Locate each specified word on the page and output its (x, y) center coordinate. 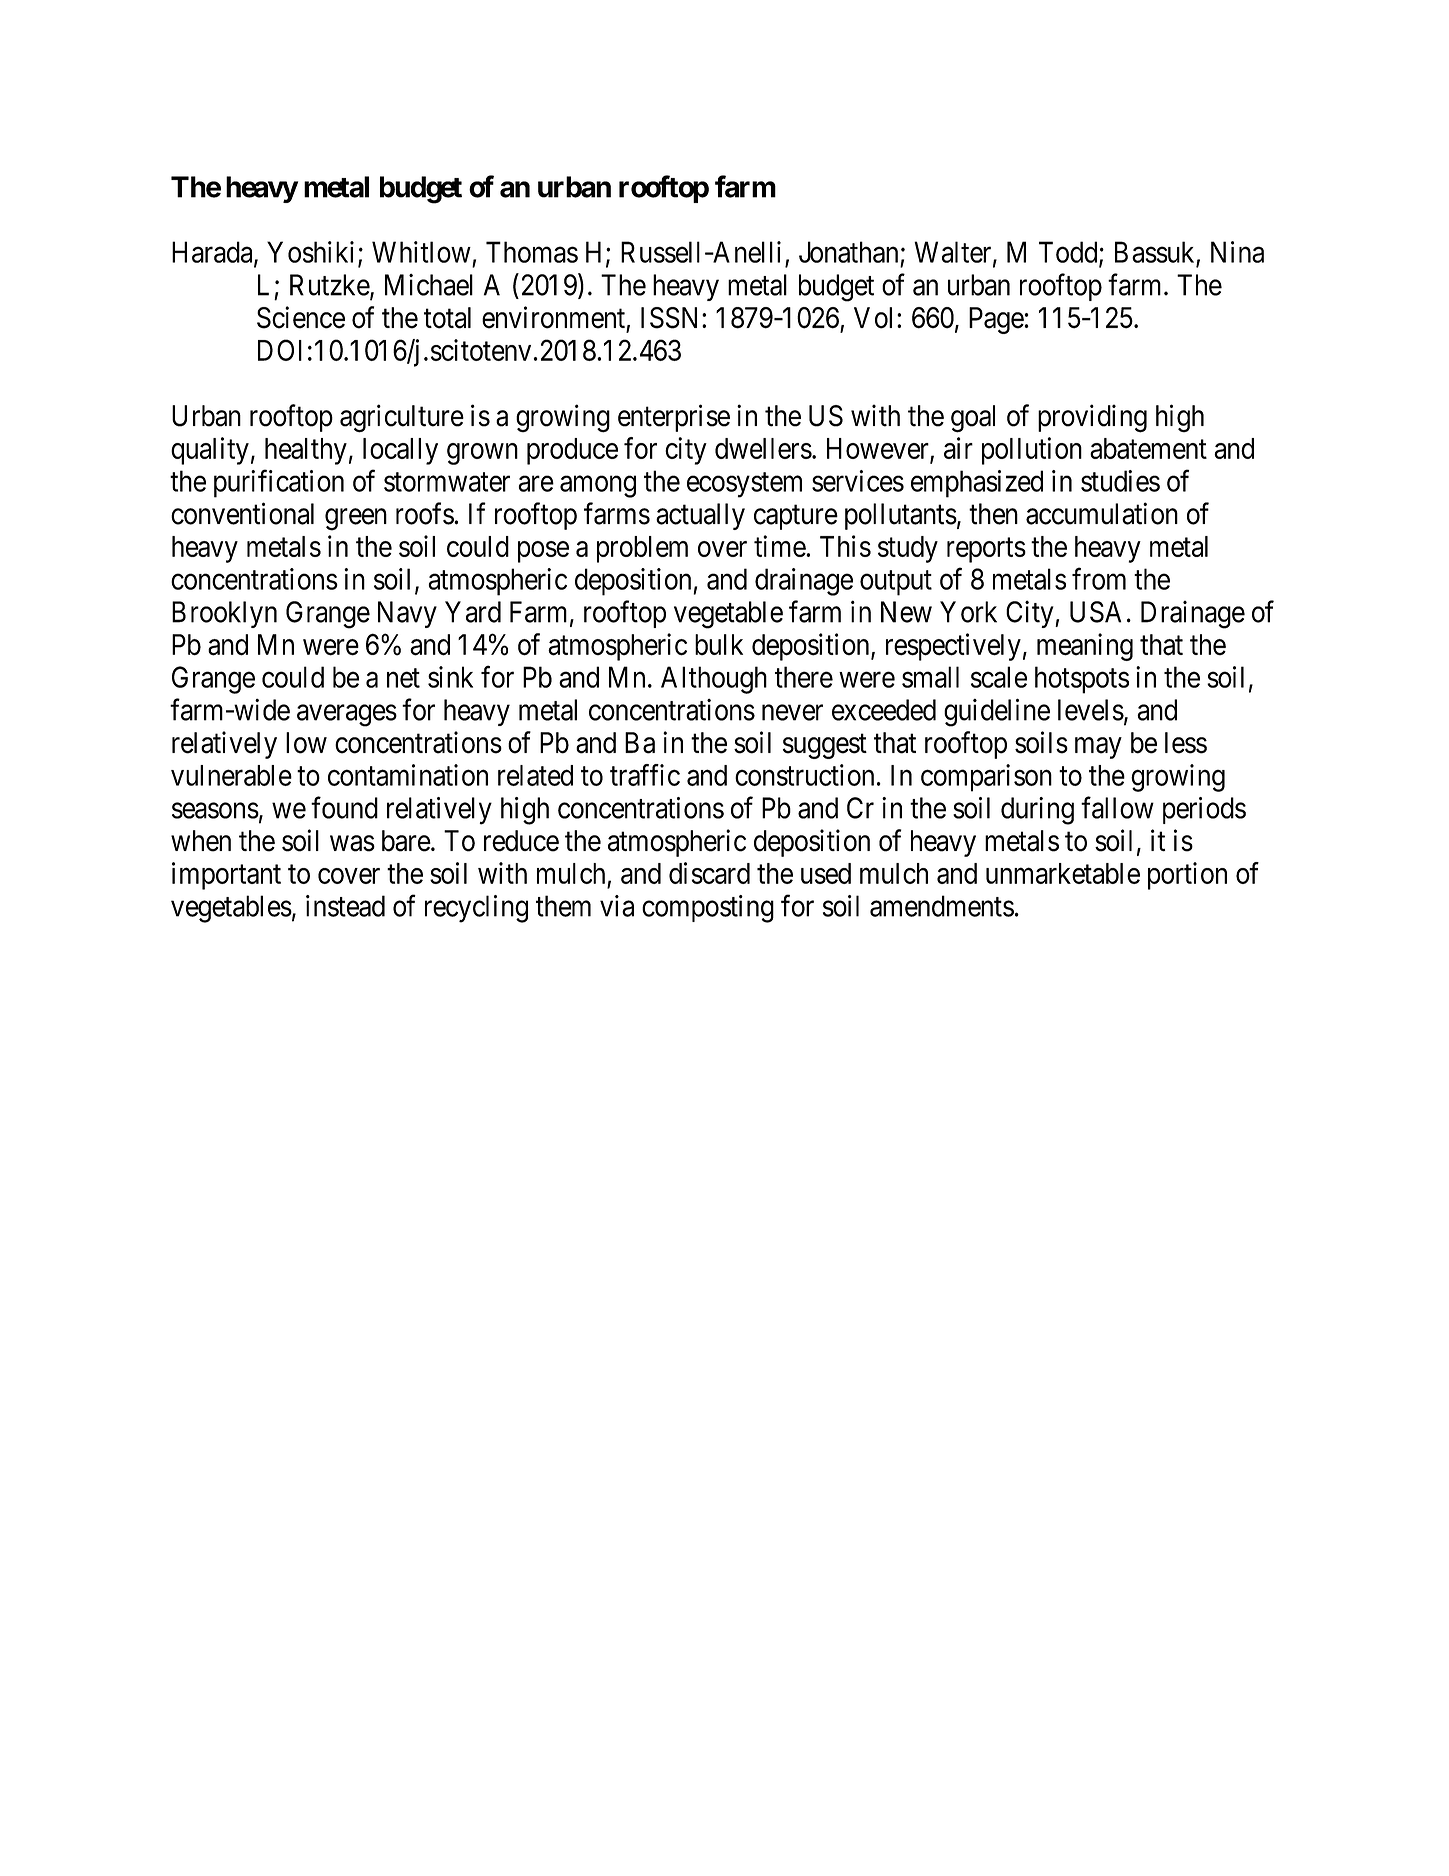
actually (700, 516)
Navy (407, 614)
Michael (429, 285)
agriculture (402, 418)
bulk (719, 644)
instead (345, 906)
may (1098, 748)
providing (1092, 418)
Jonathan (848, 252)
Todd (1069, 253)
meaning (1085, 647)
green (356, 520)
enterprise (674, 418)
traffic (645, 775)
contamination (408, 775)
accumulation (1102, 513)
